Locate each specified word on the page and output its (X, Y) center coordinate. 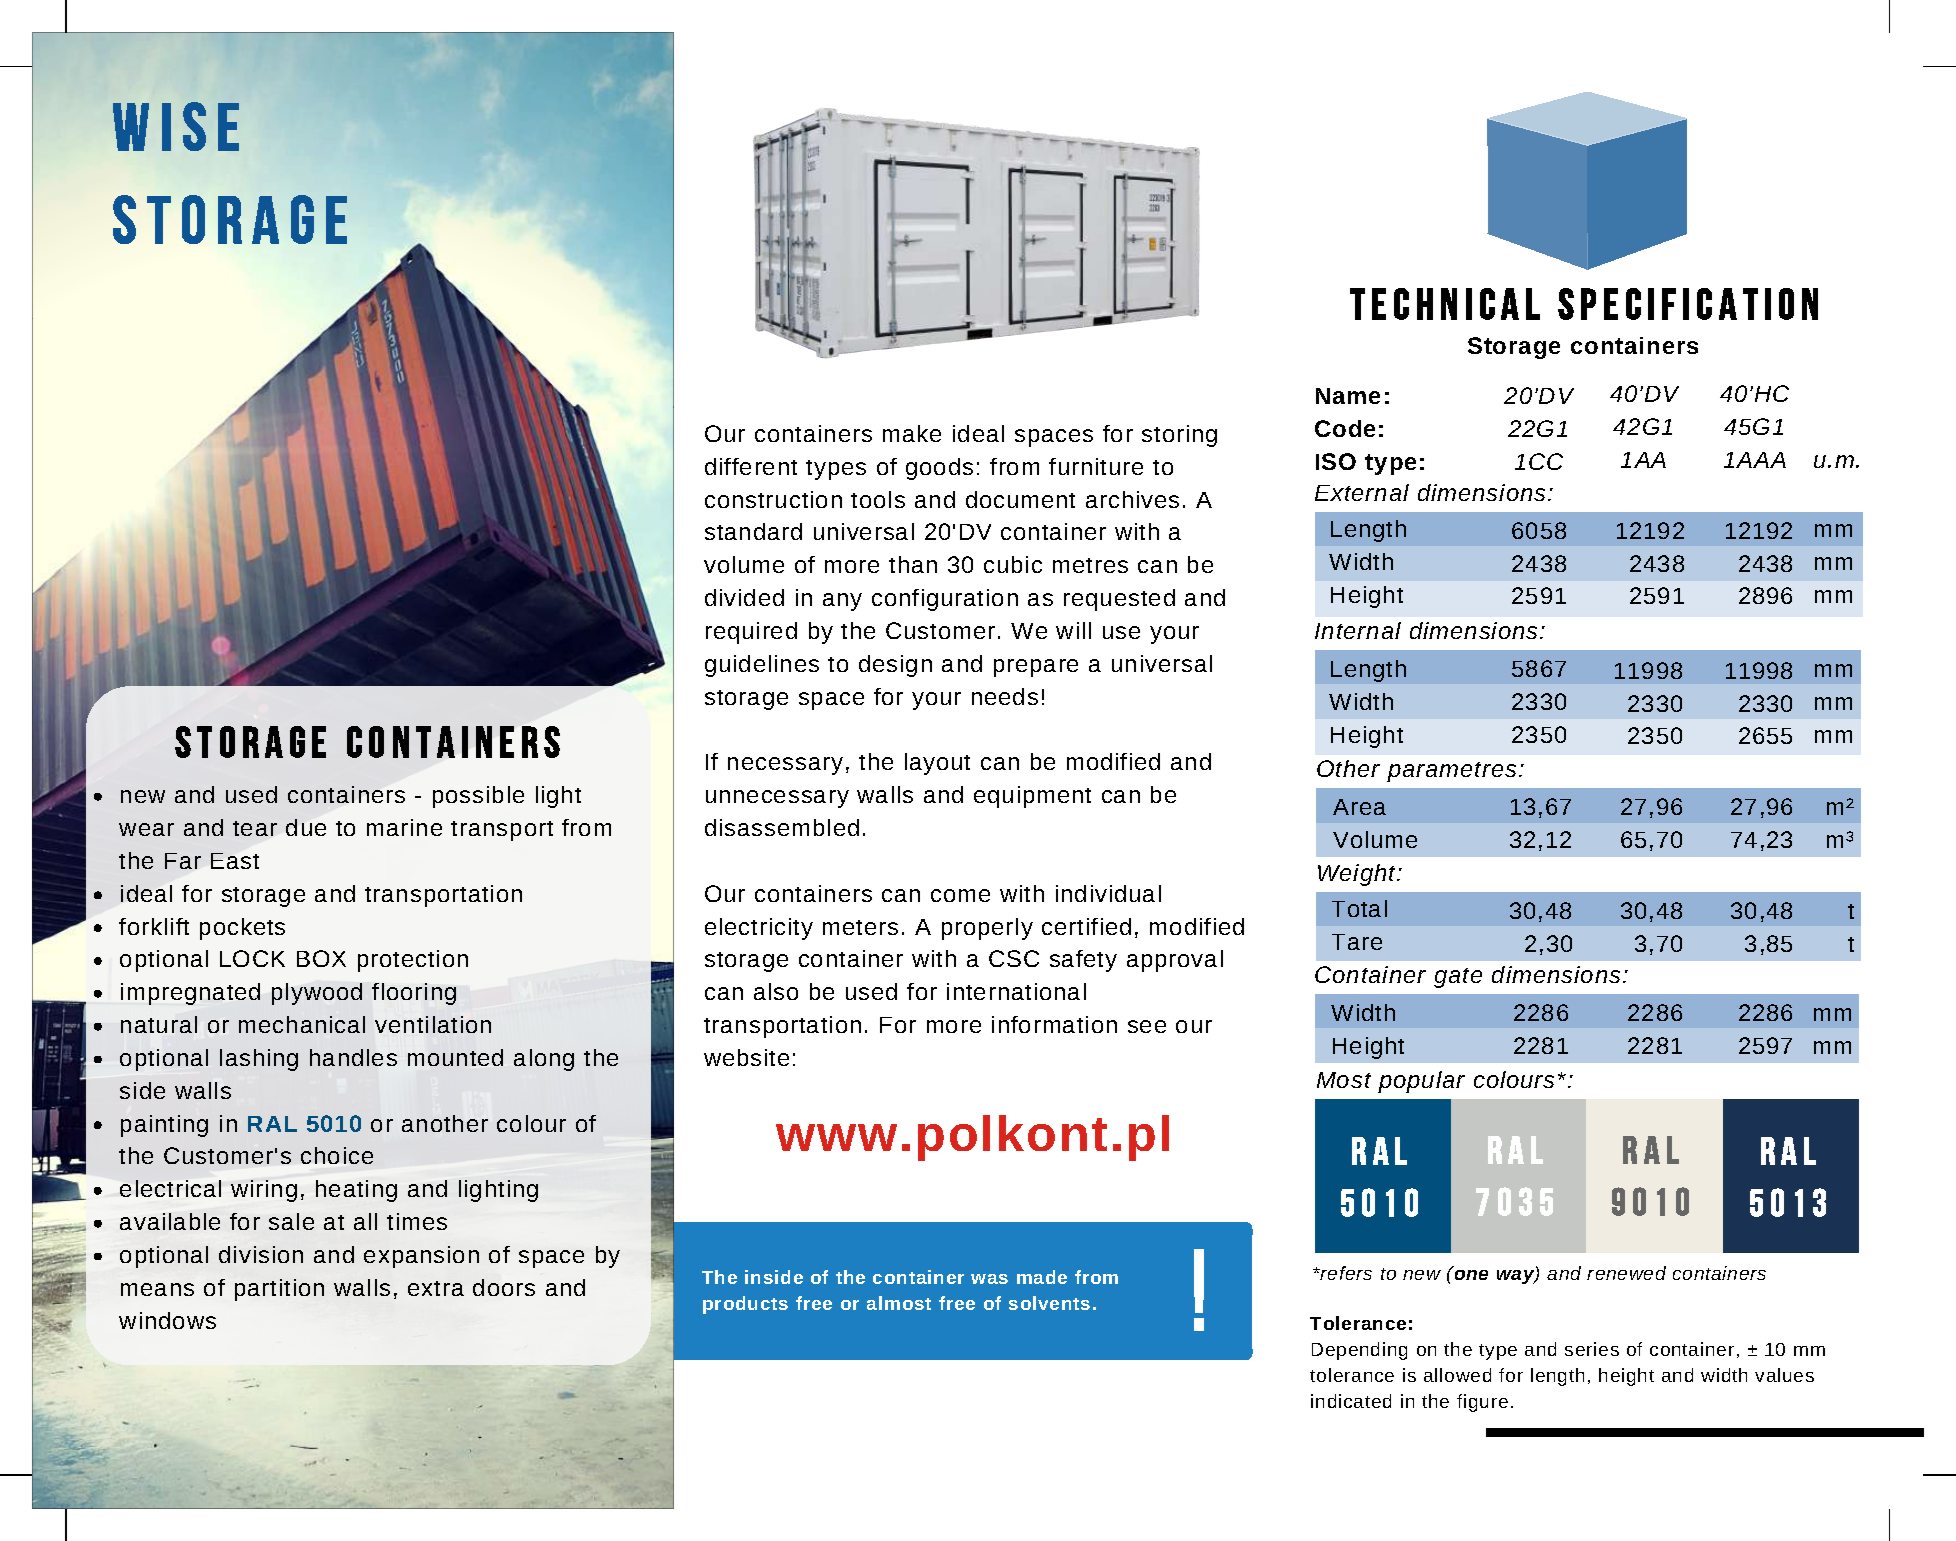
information (1054, 1024)
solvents (1049, 1303)
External (1362, 492)
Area (1359, 807)
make (912, 433)
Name (1348, 396)
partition (279, 1290)
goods (939, 469)
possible (478, 797)
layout (937, 764)
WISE (176, 126)
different (751, 466)
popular (1421, 1082)
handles (353, 1057)
